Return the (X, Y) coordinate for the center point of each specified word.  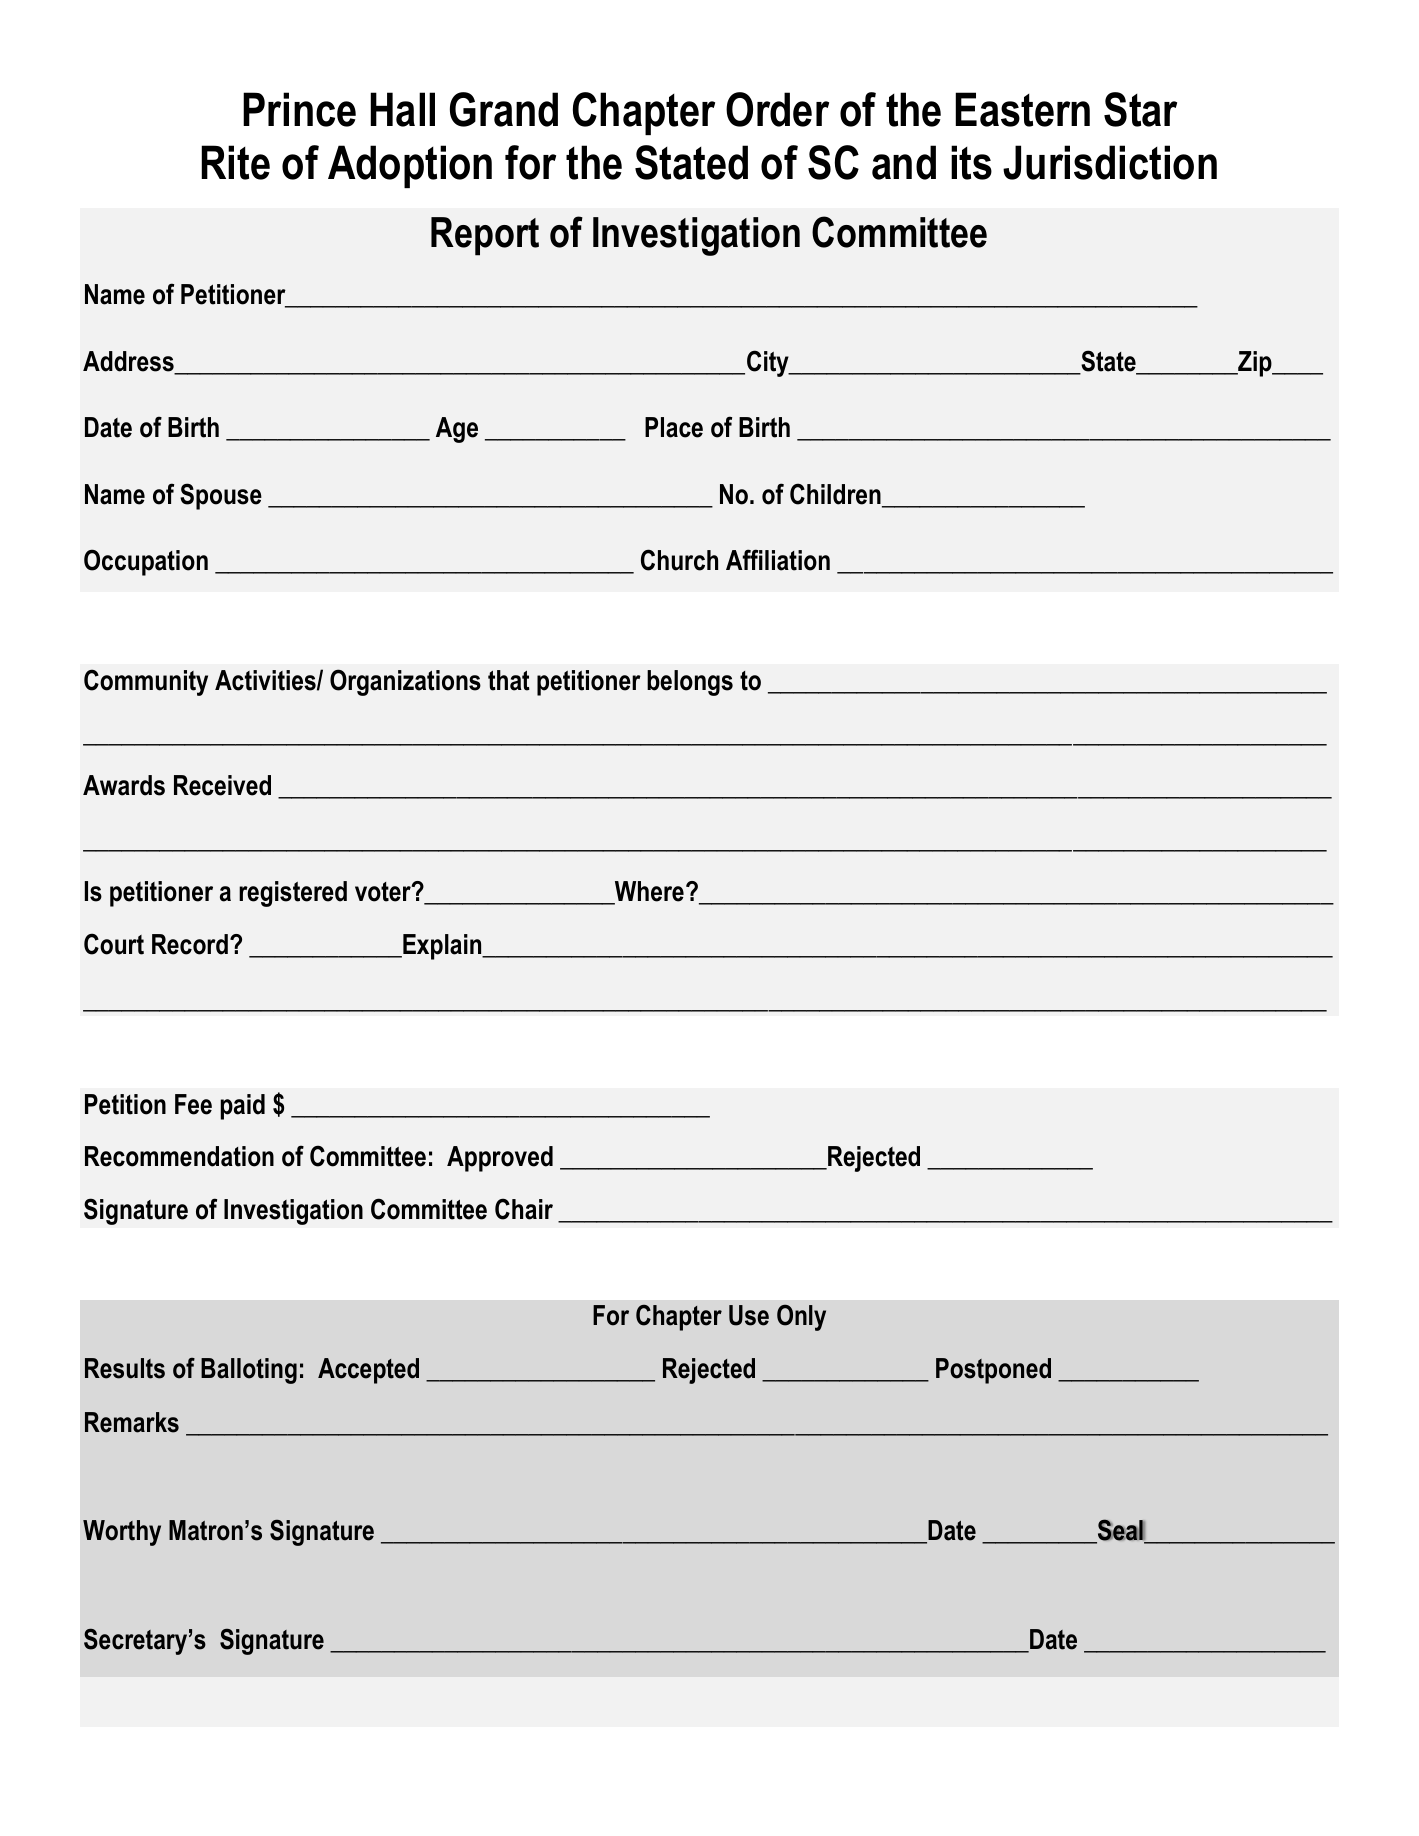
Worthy (122, 1533)
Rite (235, 162)
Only (801, 1317)
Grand (504, 109)
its (971, 162)
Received (222, 785)
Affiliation (778, 560)
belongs (690, 683)
